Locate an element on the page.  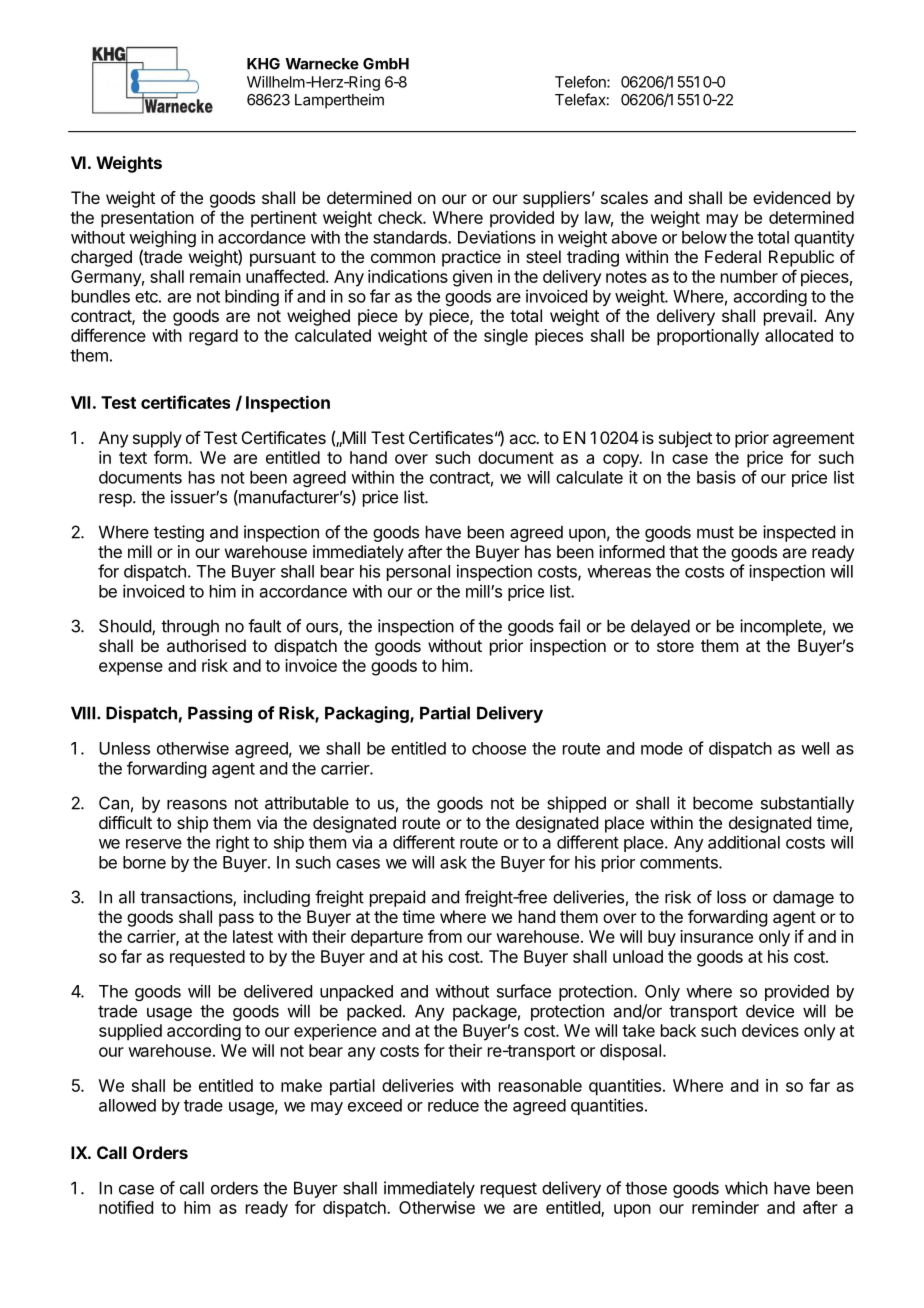
reasons is located at coordinates (197, 805).
